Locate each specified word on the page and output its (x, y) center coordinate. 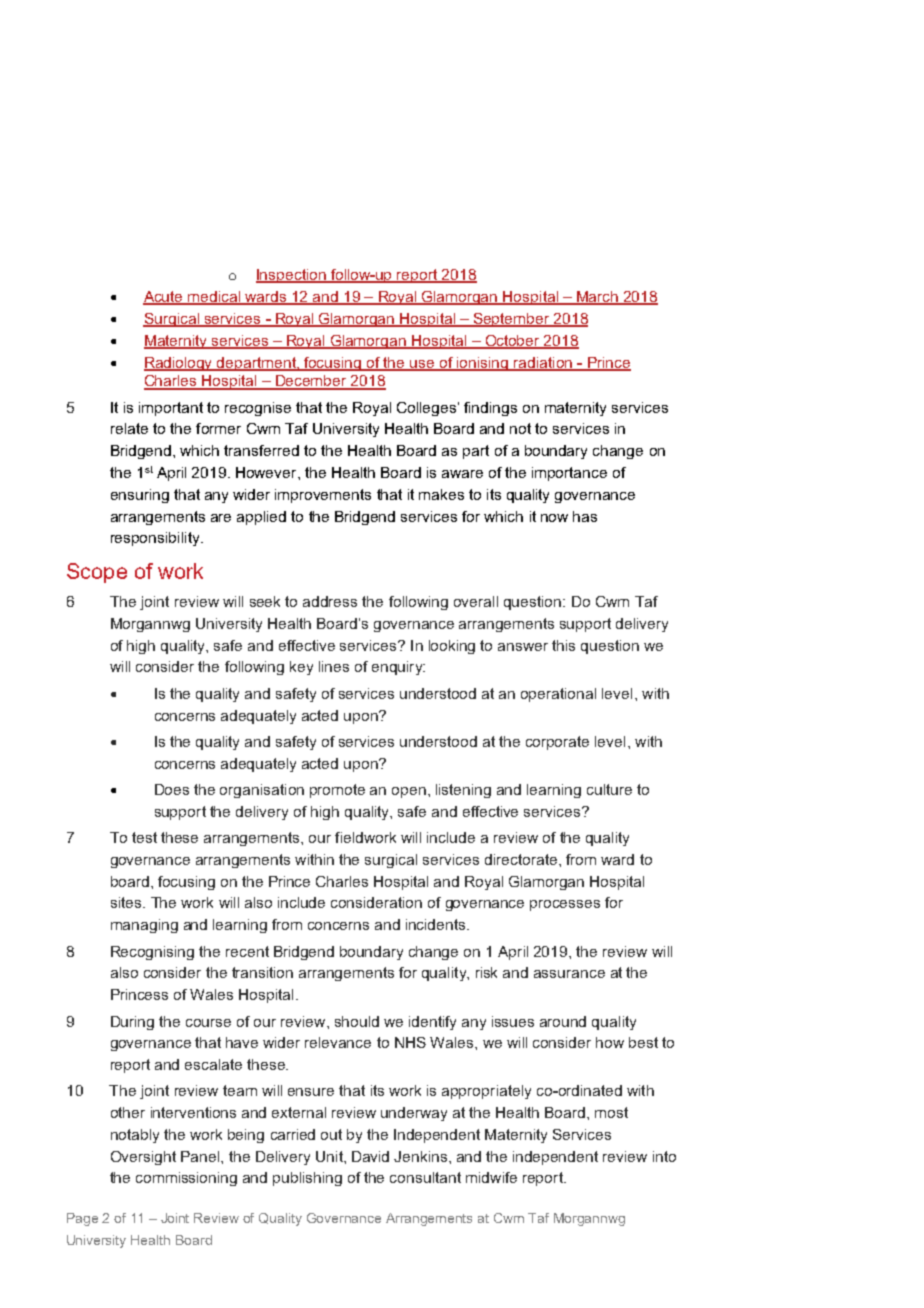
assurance (569, 974)
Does (172, 789)
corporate (557, 743)
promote (337, 791)
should (357, 1021)
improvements (323, 496)
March (598, 297)
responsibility (156, 539)
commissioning (186, 1179)
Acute (164, 297)
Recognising (152, 953)
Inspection (292, 276)
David (370, 1156)
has (585, 516)
